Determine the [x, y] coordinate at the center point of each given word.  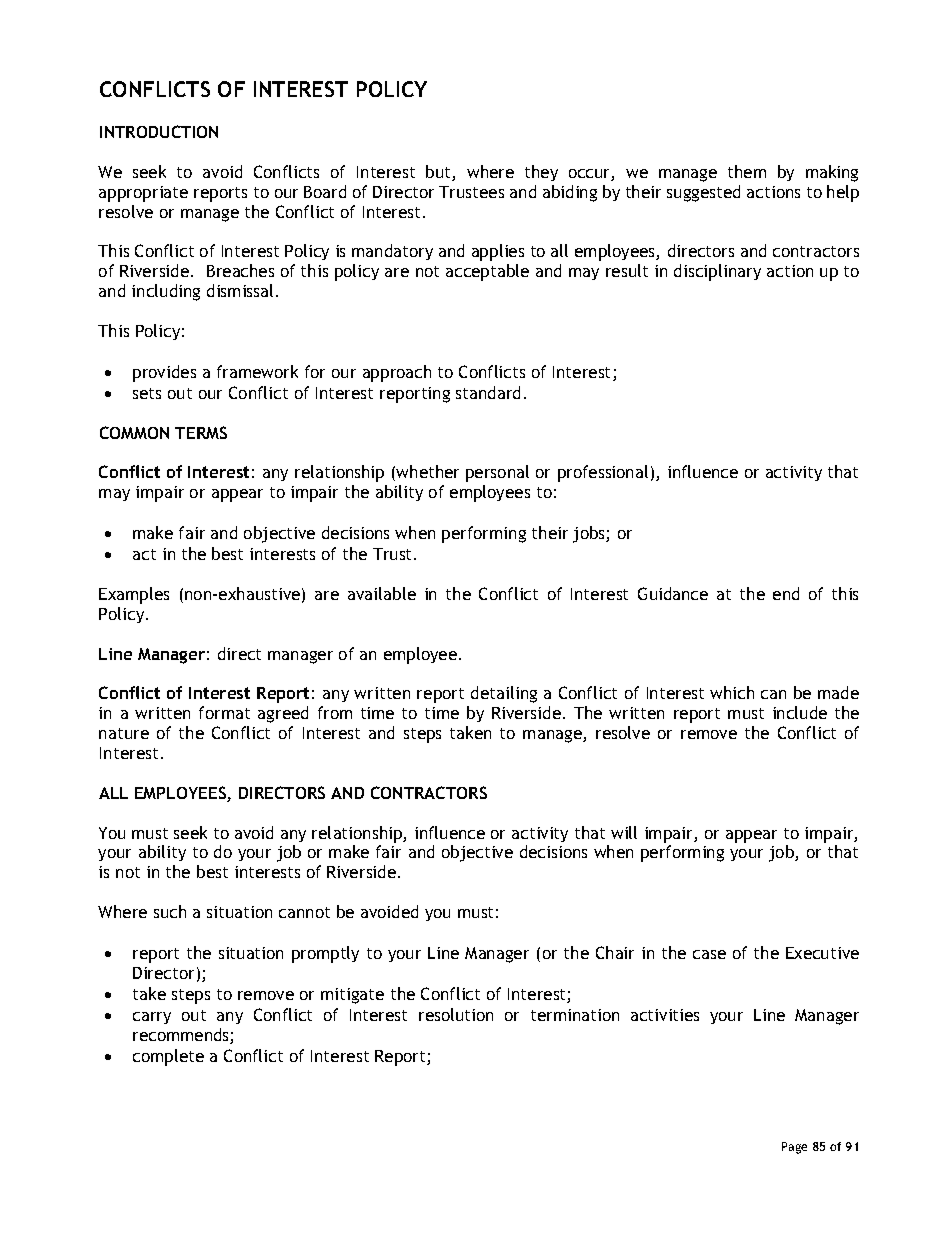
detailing [504, 694]
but [439, 173]
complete [168, 1057]
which [732, 692]
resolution [456, 1014]
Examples [134, 595]
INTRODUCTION [159, 131]
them [747, 171]
